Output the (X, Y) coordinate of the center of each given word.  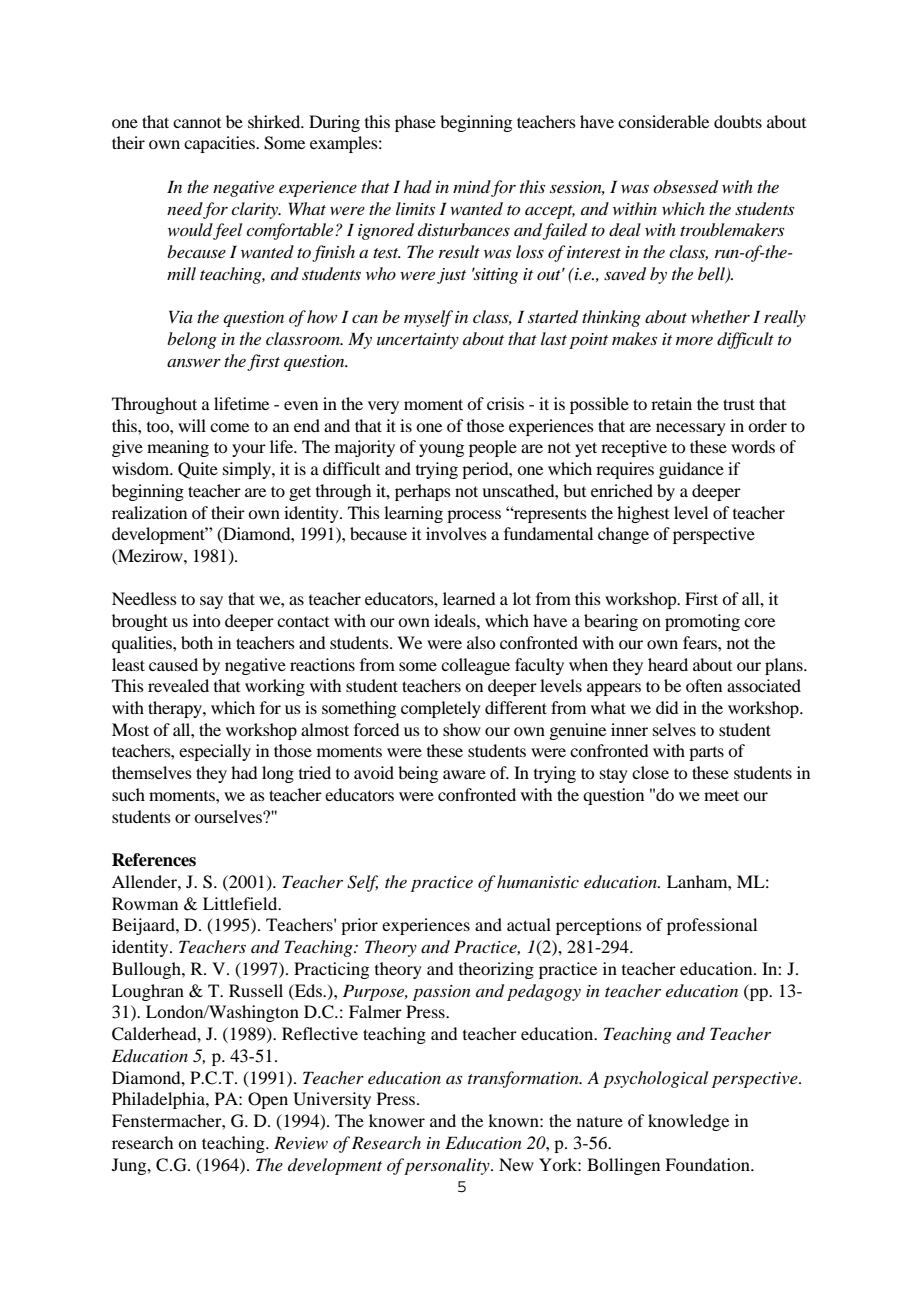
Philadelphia (159, 1100)
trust (739, 404)
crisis (505, 403)
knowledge (688, 1122)
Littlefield (241, 903)
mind (472, 188)
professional (712, 926)
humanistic (538, 881)
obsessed (685, 187)
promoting (702, 622)
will (192, 425)
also (481, 642)
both (197, 642)
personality (448, 1166)
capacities (220, 144)
